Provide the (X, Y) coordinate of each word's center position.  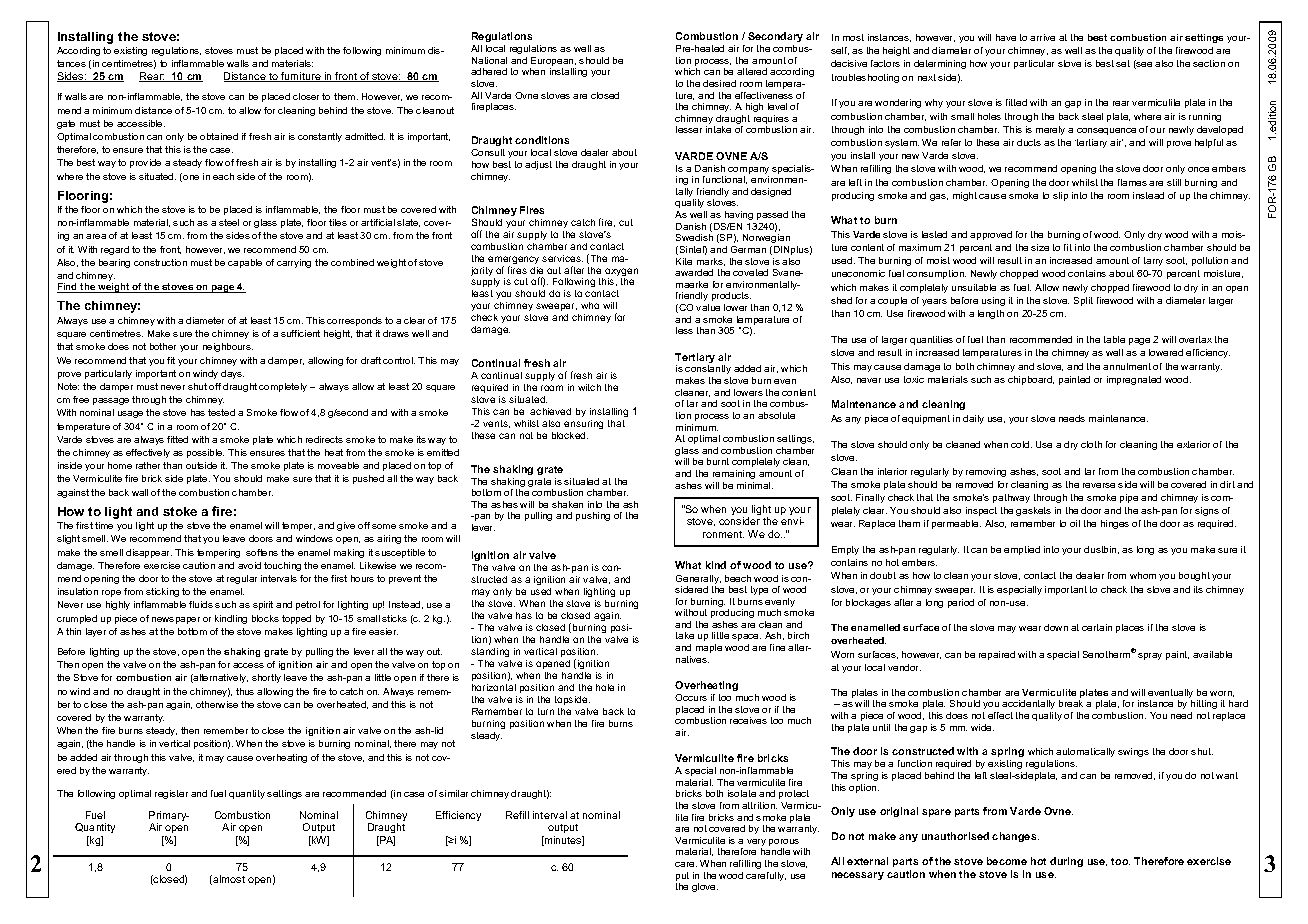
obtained (219, 136)
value (708, 307)
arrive (1042, 37)
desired (719, 83)
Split (1083, 301)
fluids (201, 604)
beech (738, 578)
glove (705, 887)
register (171, 794)
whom (1143, 575)
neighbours (228, 347)
